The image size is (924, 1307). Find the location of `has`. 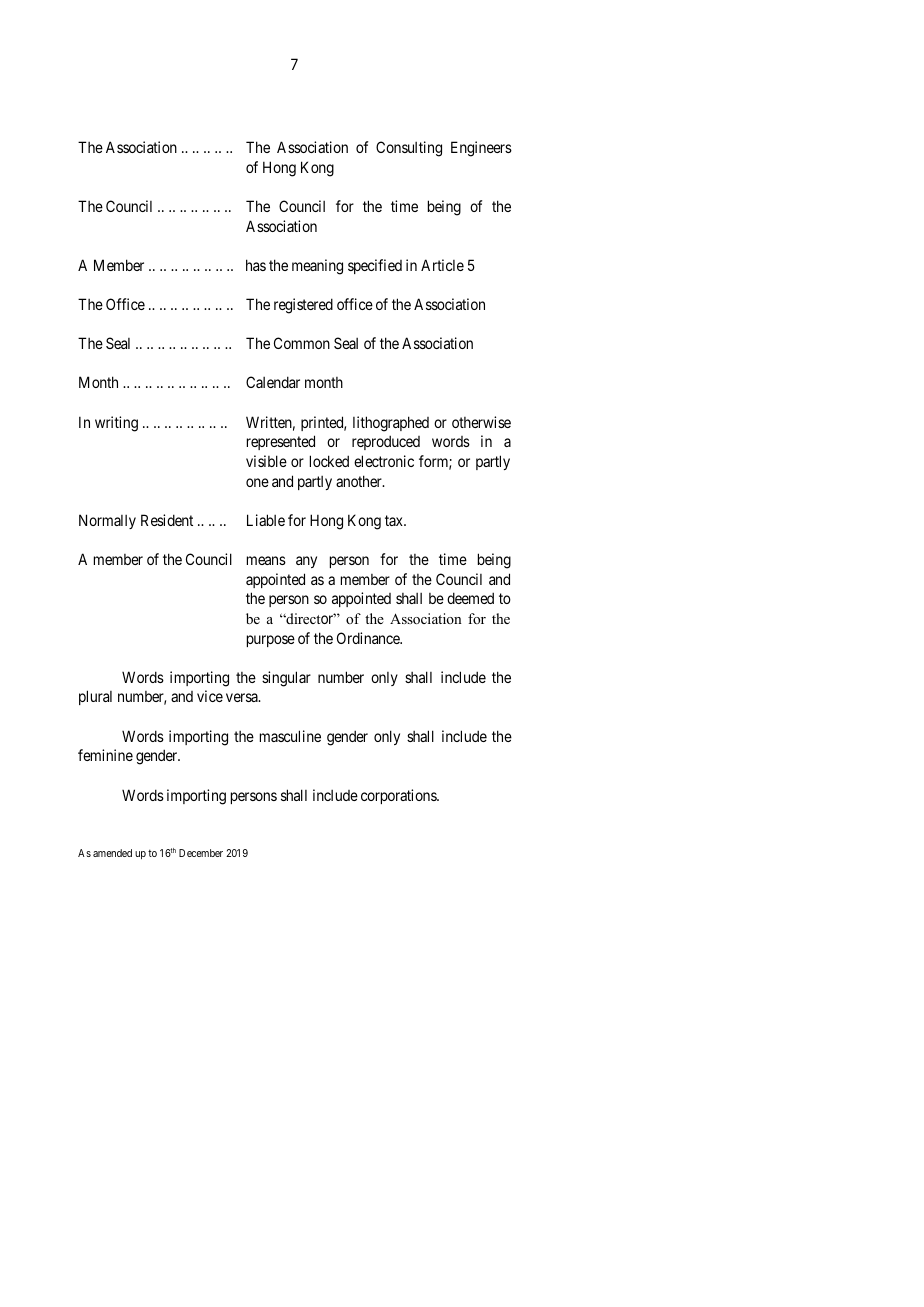

has is located at coordinates (256, 265).
